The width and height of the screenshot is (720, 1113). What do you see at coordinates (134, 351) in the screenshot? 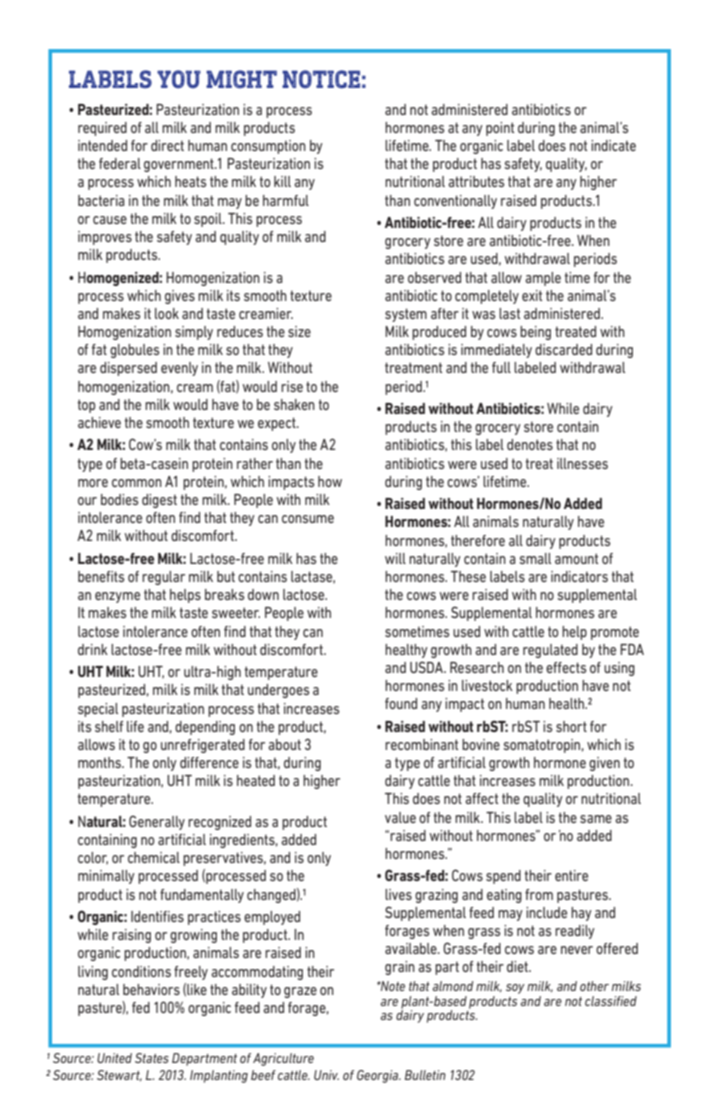
I see `globules` at bounding box center [134, 351].
